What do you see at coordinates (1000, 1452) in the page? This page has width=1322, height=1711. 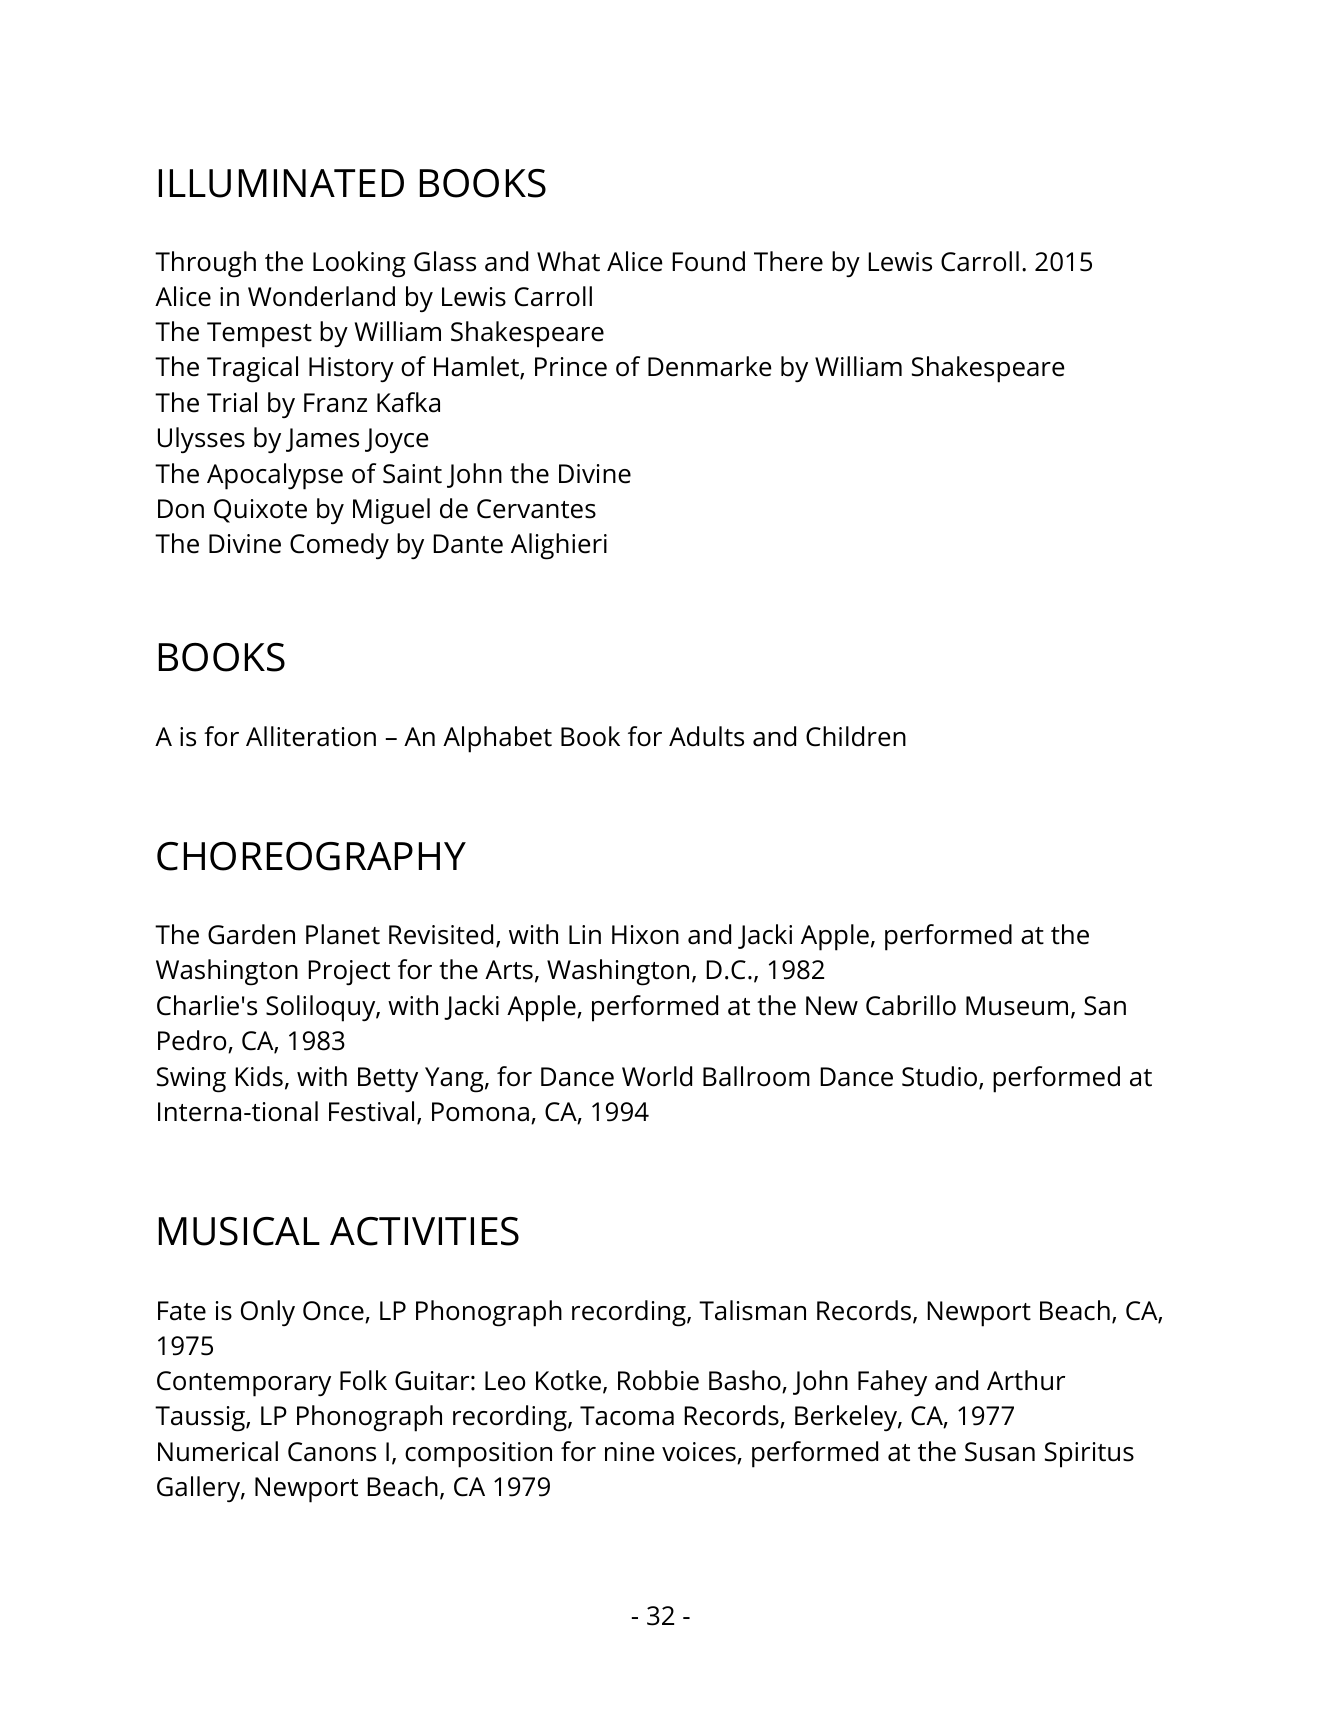 I see `Susan` at bounding box center [1000, 1452].
